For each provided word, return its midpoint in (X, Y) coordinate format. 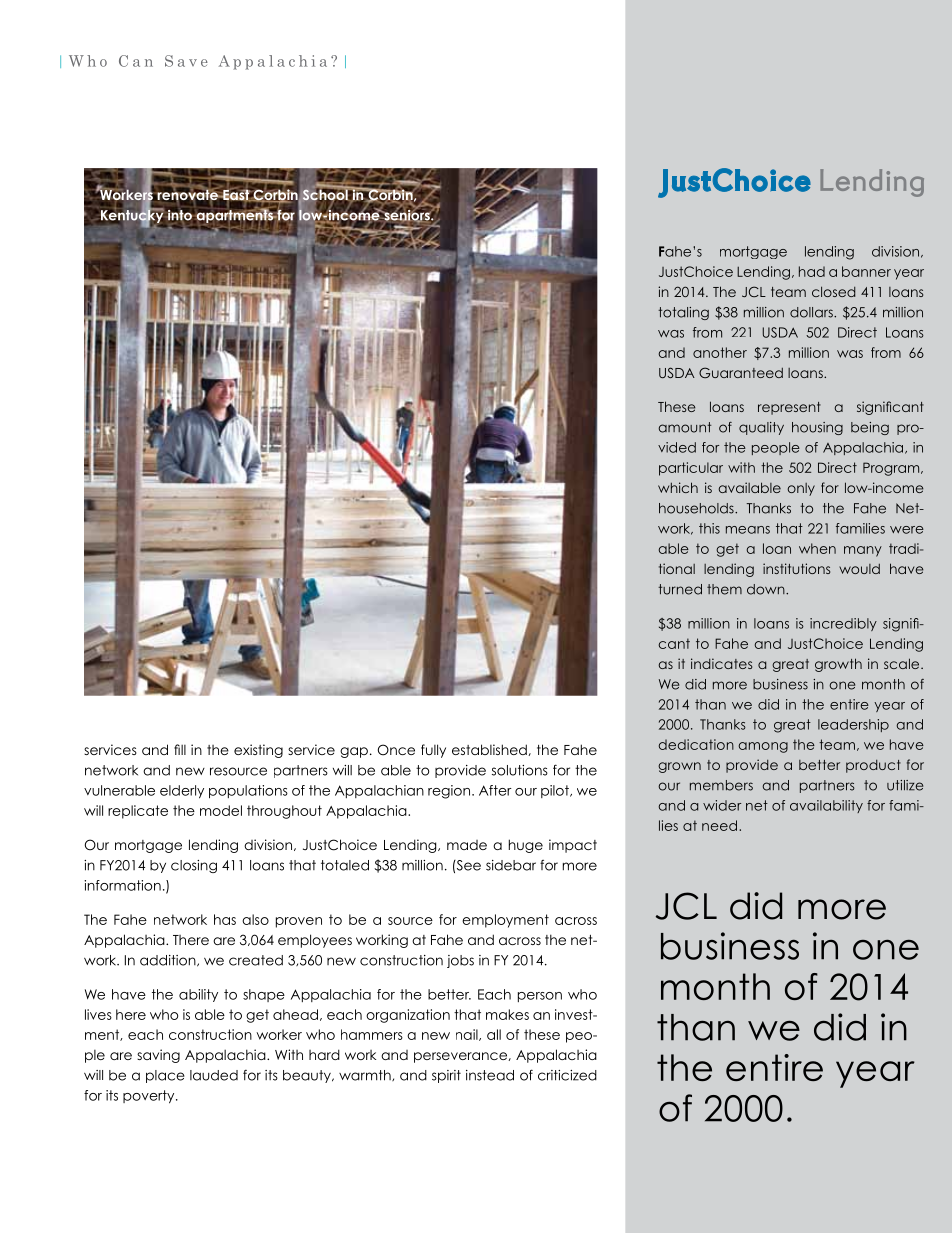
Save (186, 61)
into (180, 215)
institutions (796, 568)
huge (526, 846)
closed (834, 291)
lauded (214, 1075)
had (812, 271)
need (719, 825)
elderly (182, 792)
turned (680, 589)
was (671, 334)
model (221, 810)
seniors (407, 215)
